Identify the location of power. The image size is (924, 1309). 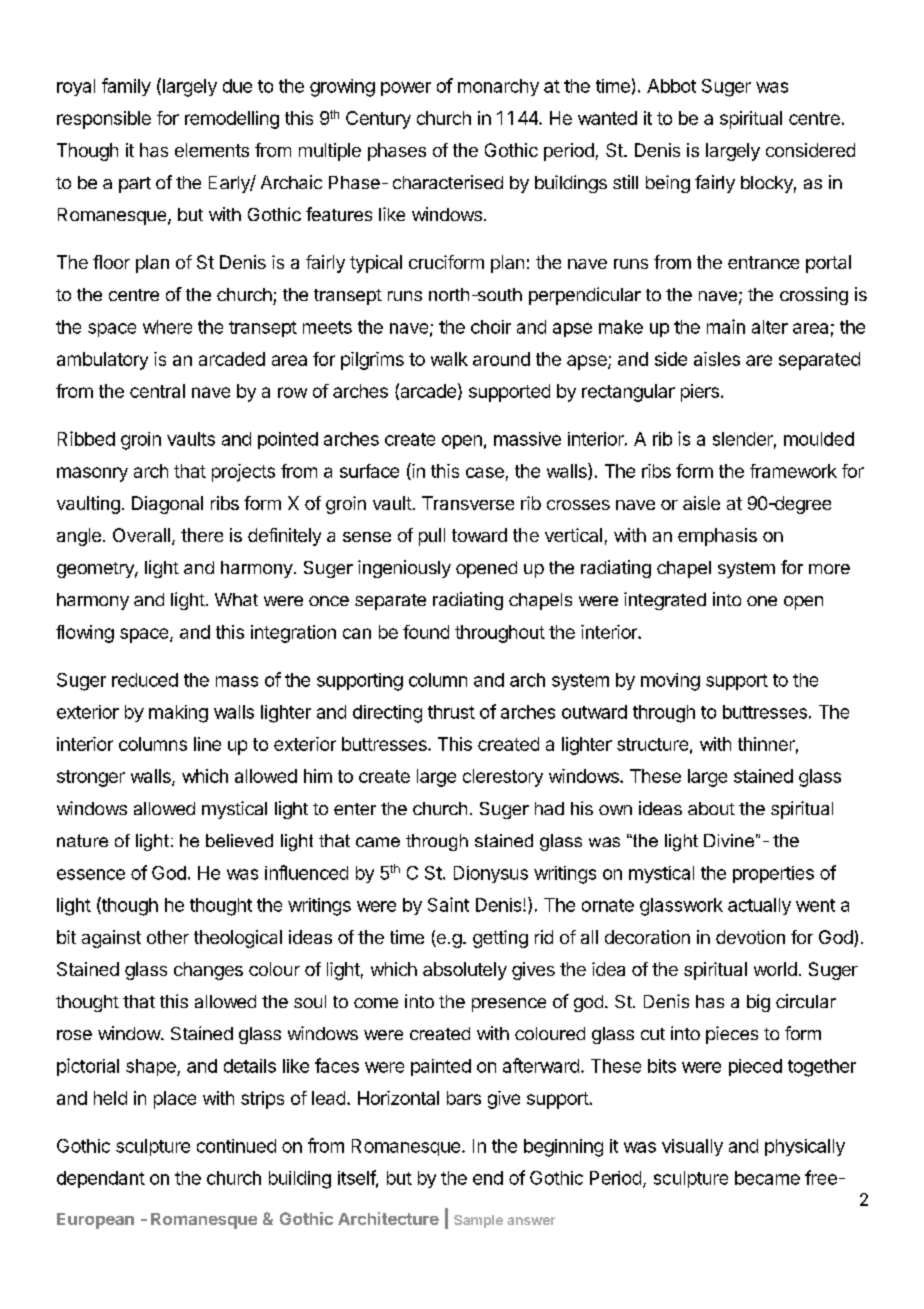
(406, 89).
